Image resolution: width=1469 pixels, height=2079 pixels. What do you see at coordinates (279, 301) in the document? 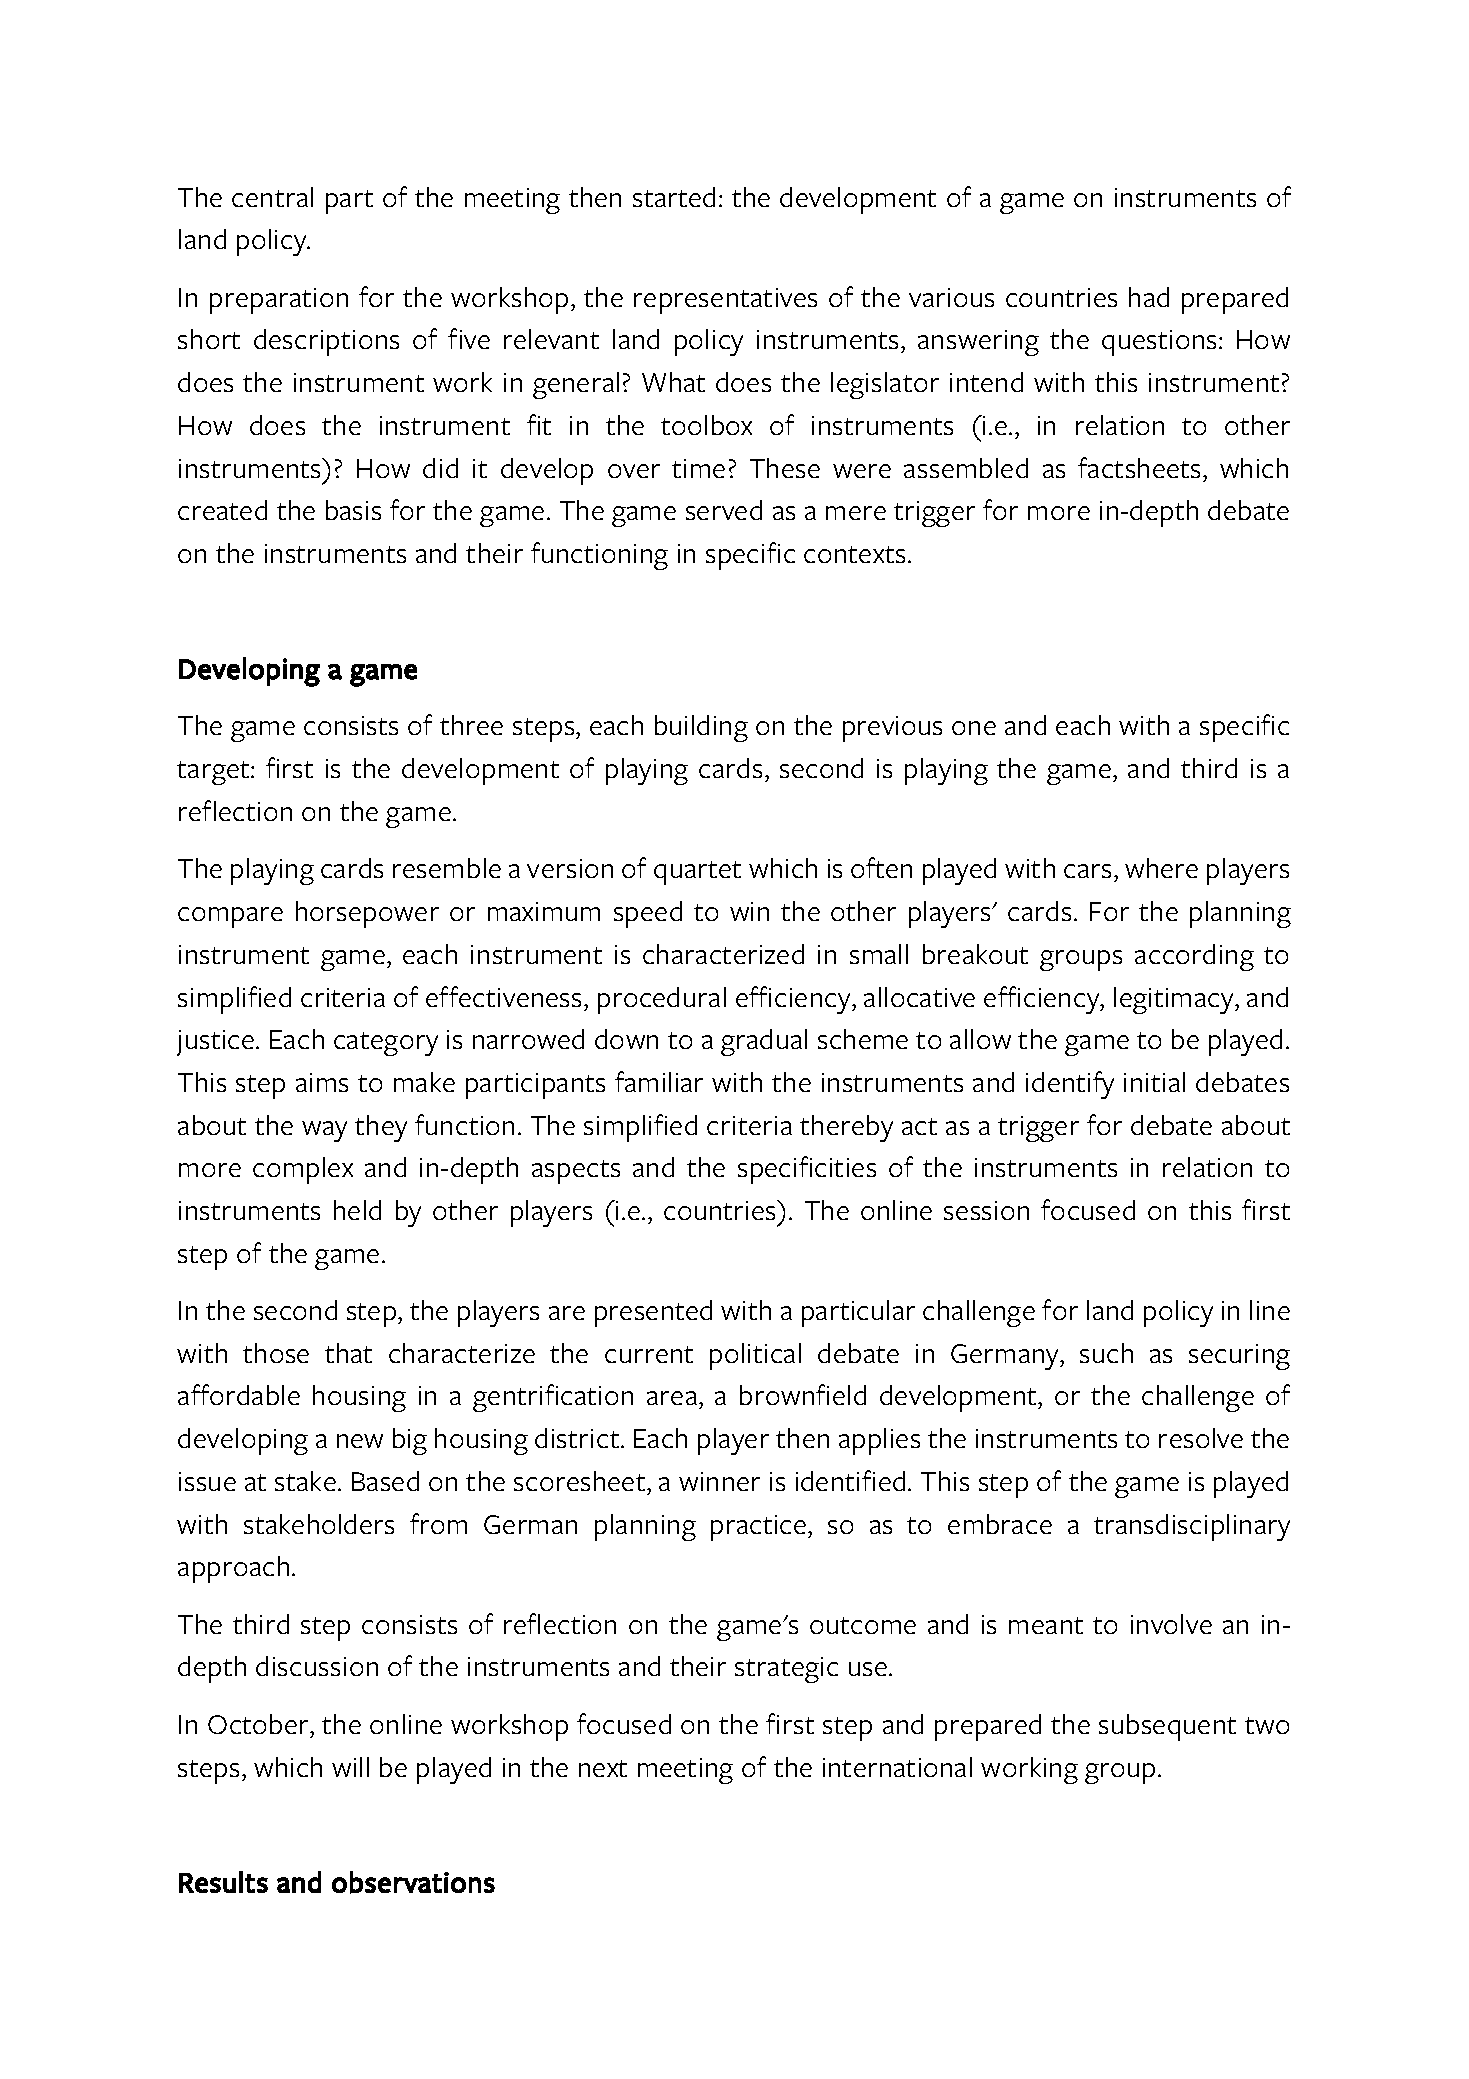
I see `preparation` at bounding box center [279, 301].
